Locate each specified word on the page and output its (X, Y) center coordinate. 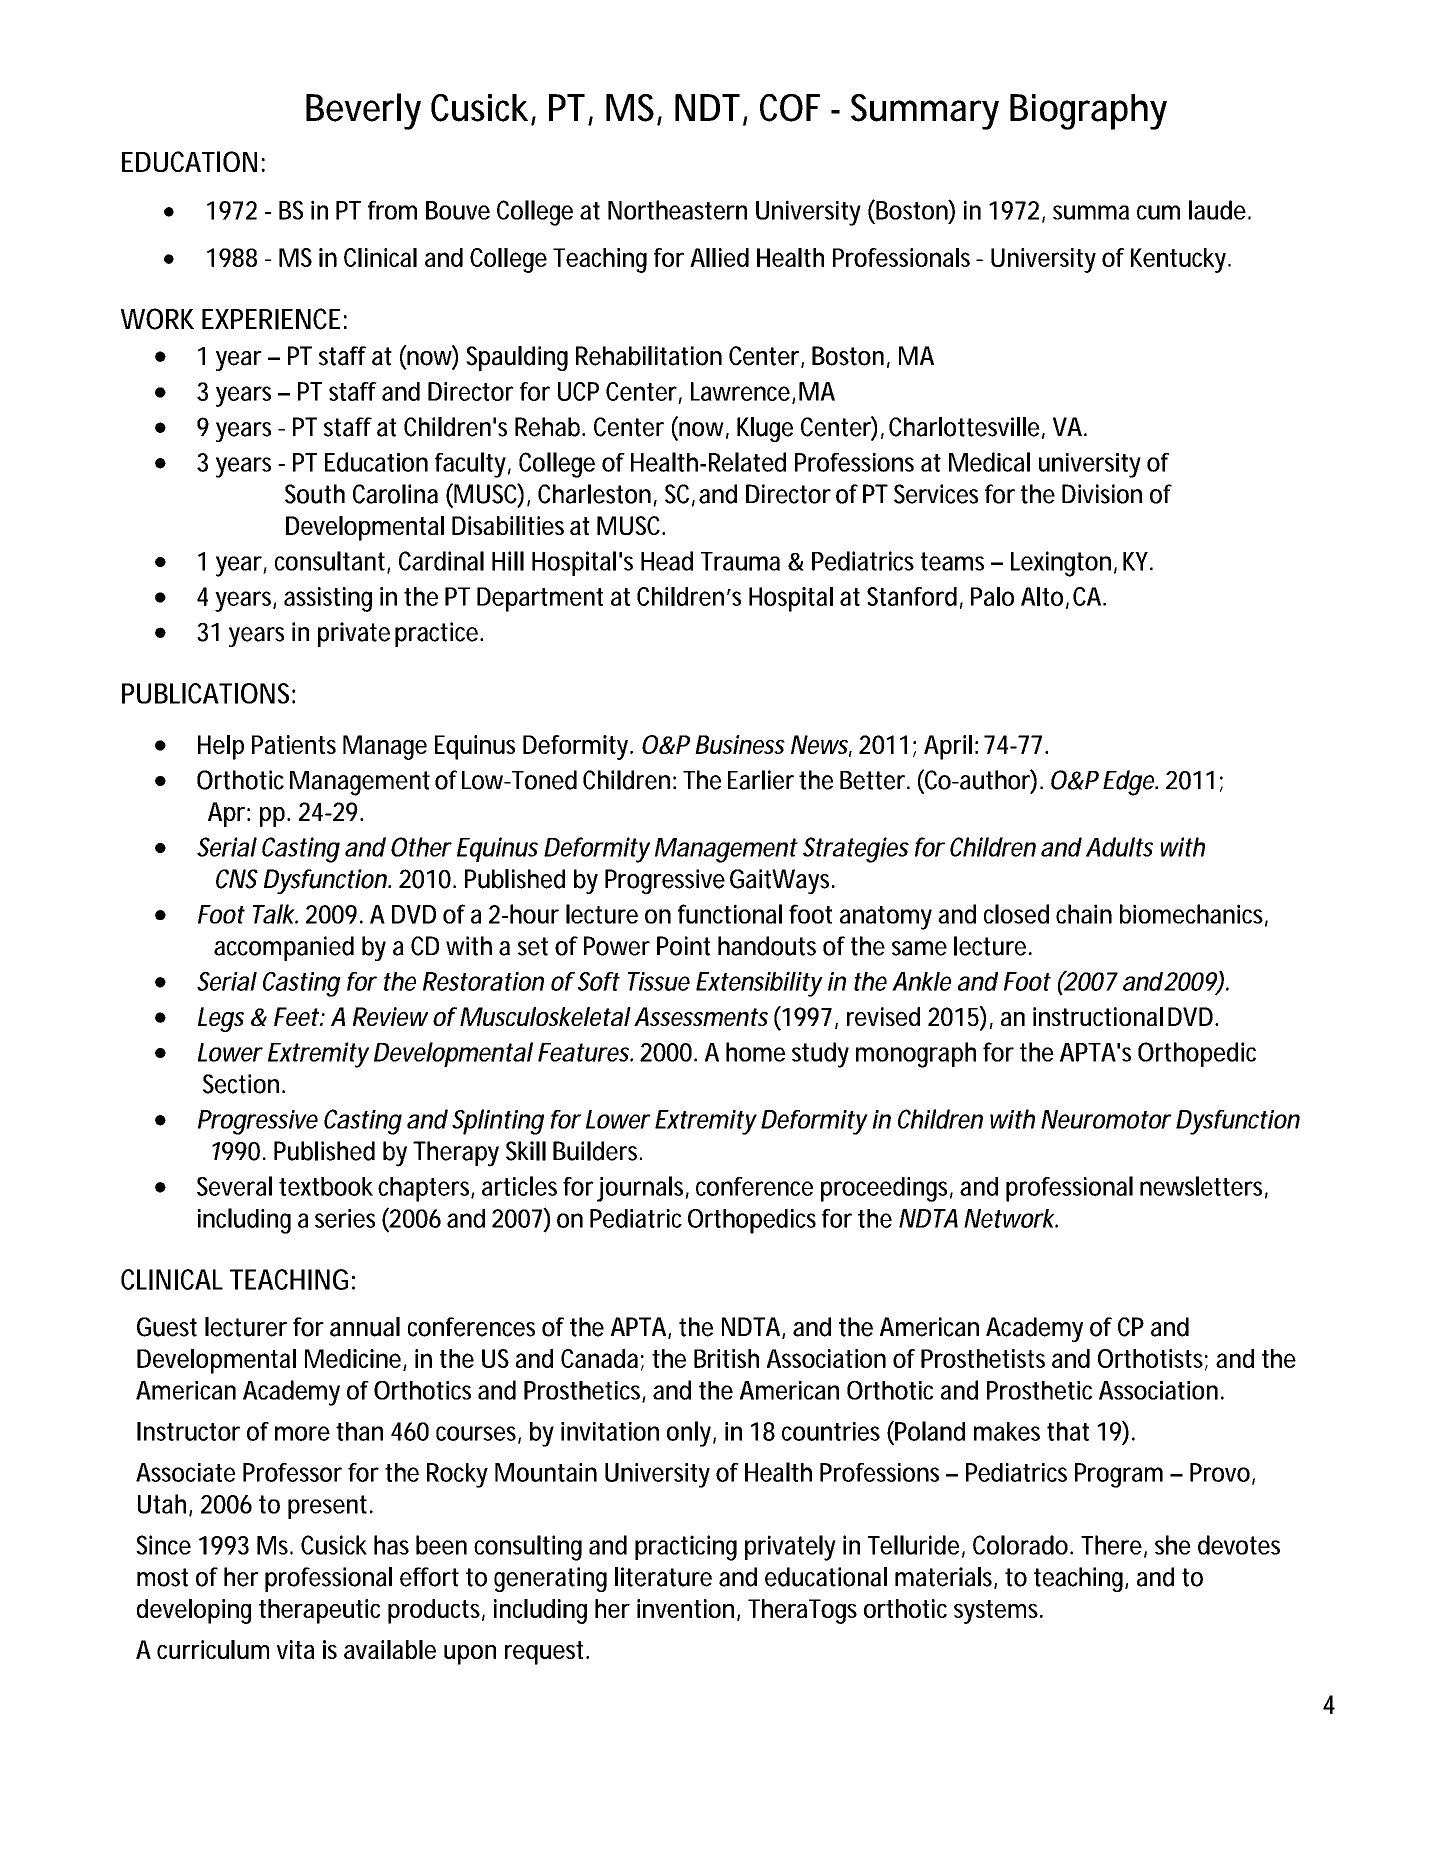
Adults (1119, 847)
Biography (1088, 112)
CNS (237, 879)
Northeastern (677, 210)
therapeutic (319, 1611)
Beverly (363, 111)
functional (730, 914)
